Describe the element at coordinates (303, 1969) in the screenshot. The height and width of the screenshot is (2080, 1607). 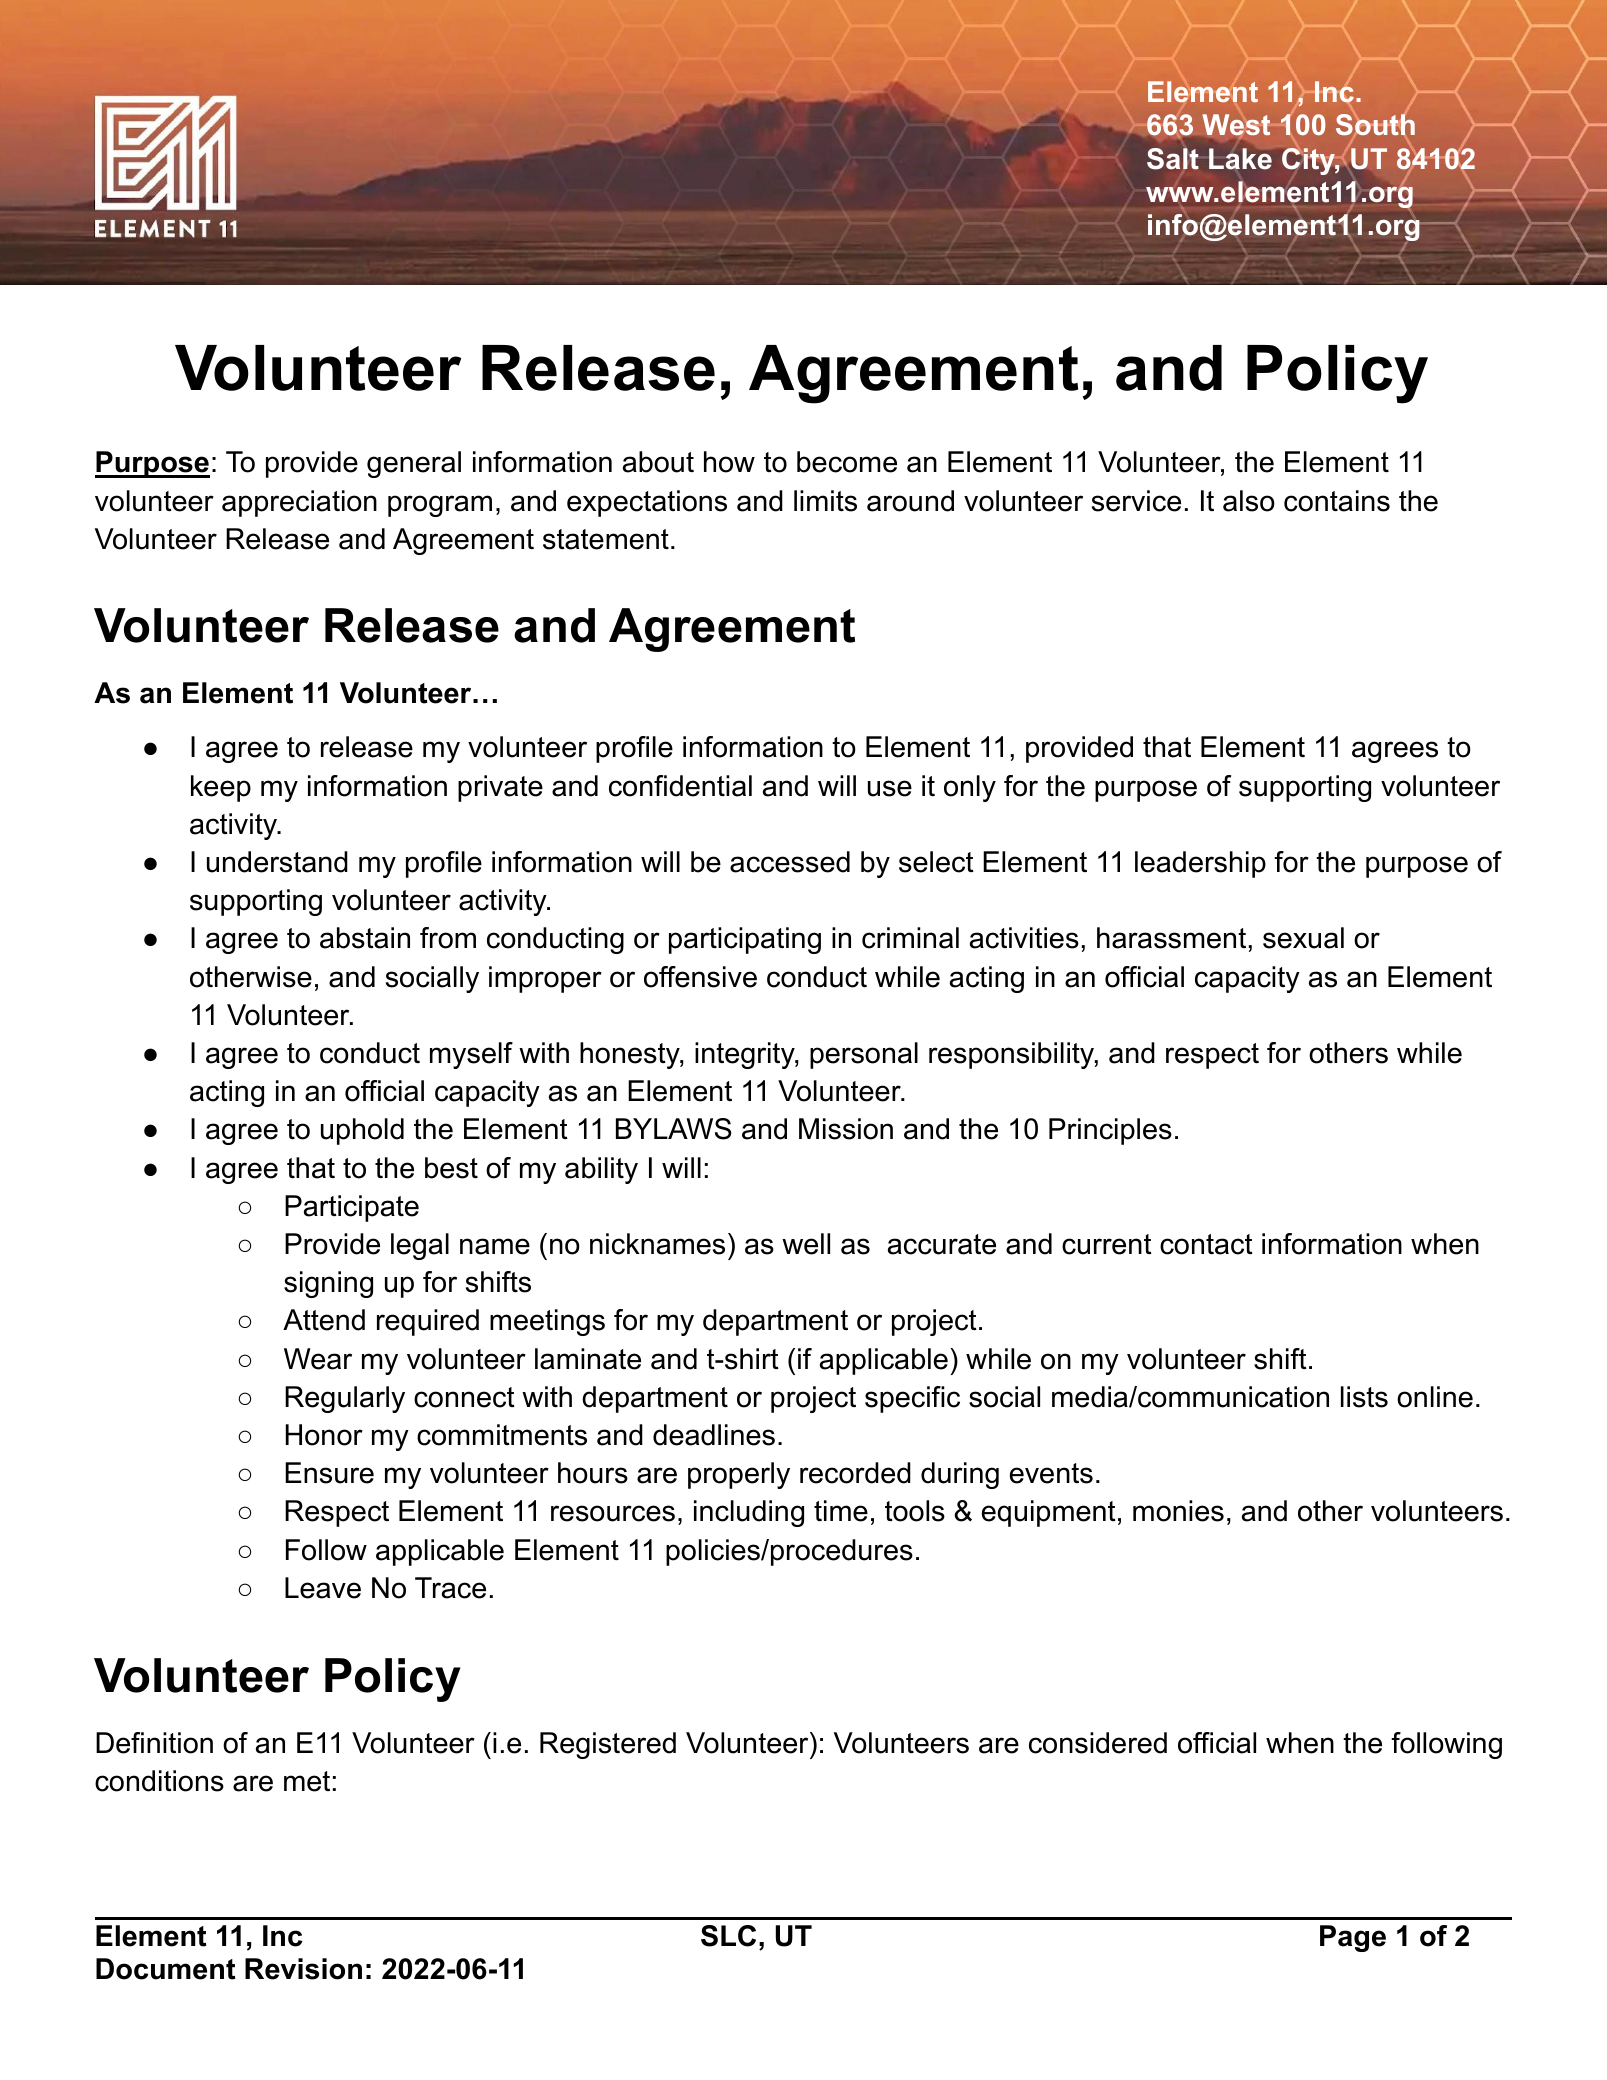
I see `Revision` at that location.
